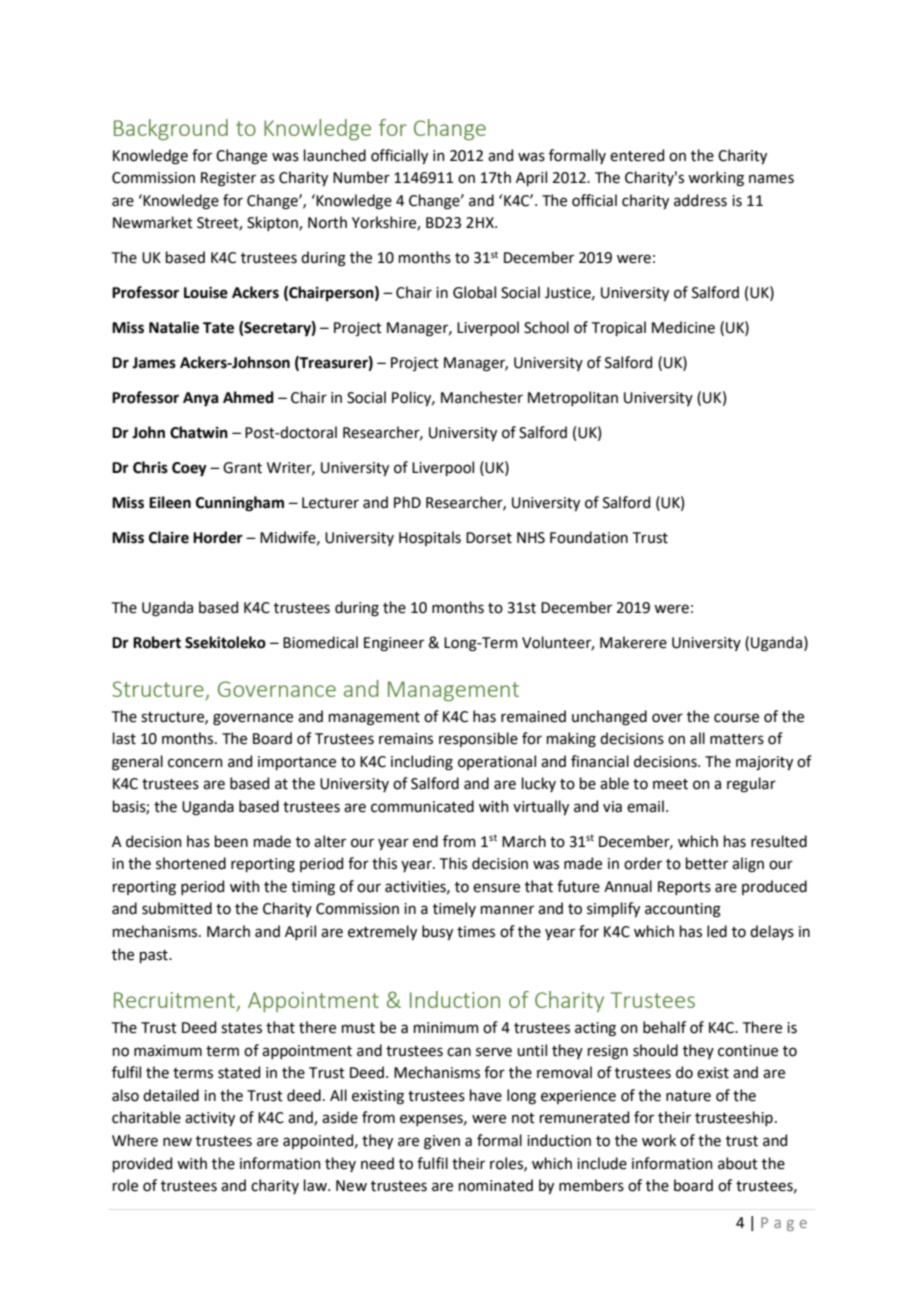  Describe the element at coordinates (228, 179) in the screenshot. I see `Register` at that location.
